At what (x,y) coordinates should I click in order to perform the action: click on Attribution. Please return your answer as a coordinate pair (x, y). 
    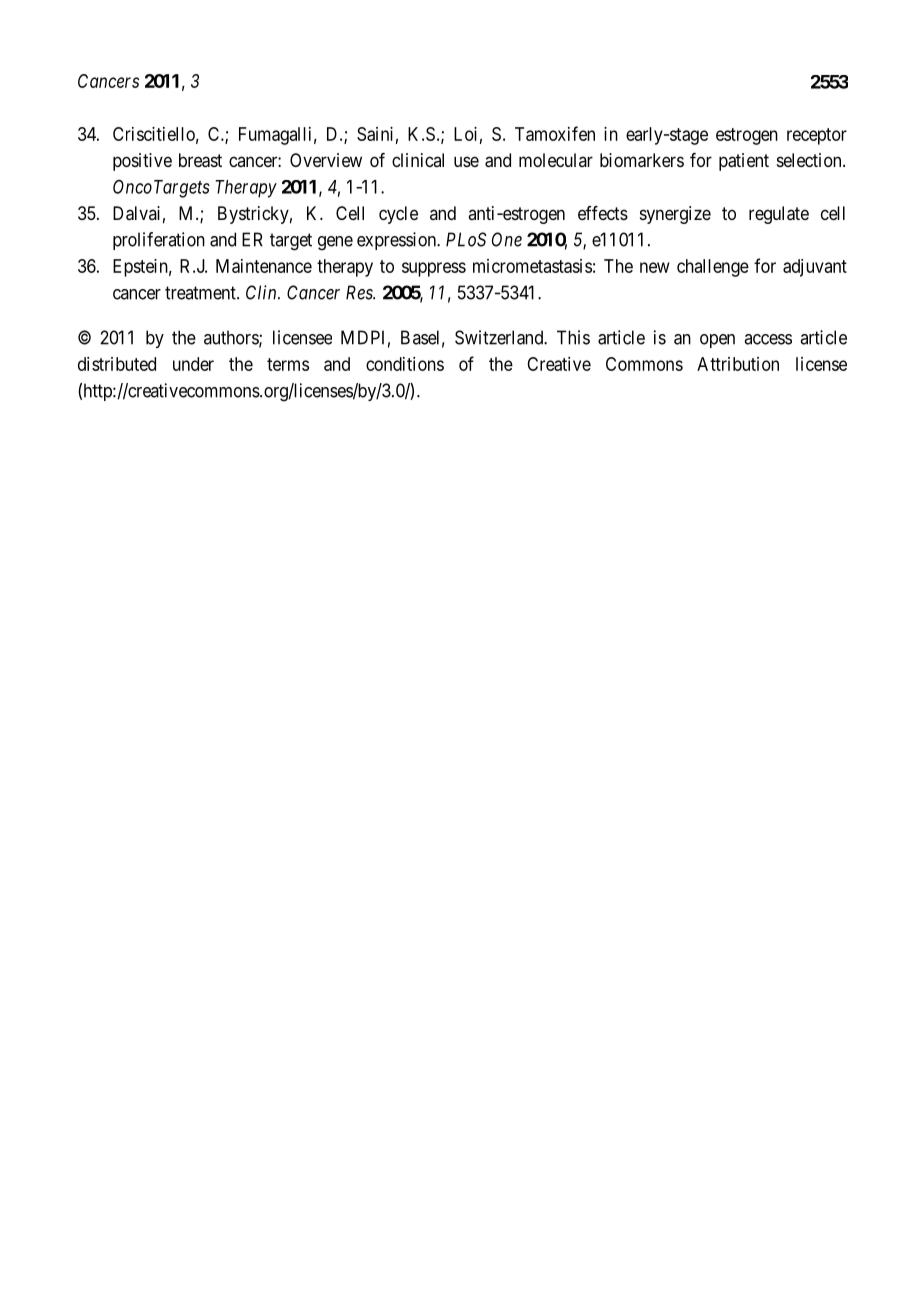
    Looking at the image, I should click on (738, 364).
